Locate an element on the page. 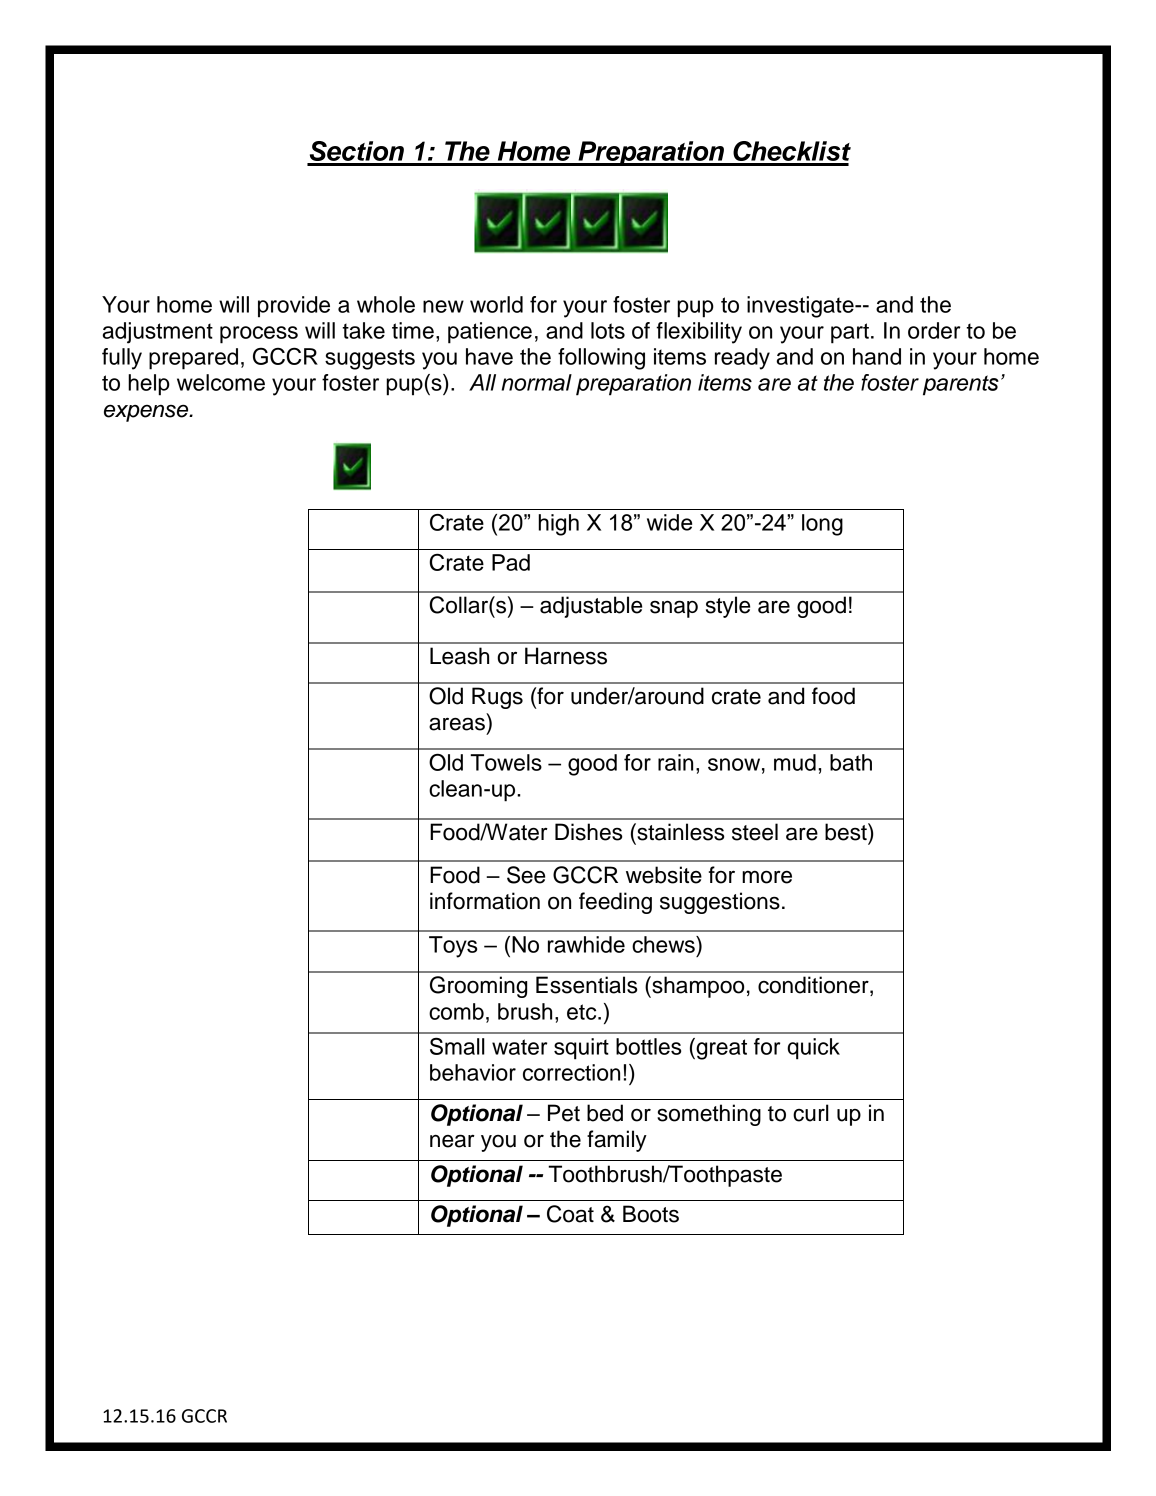 This document has height=1496, width=1156. near is located at coordinates (452, 1141).
